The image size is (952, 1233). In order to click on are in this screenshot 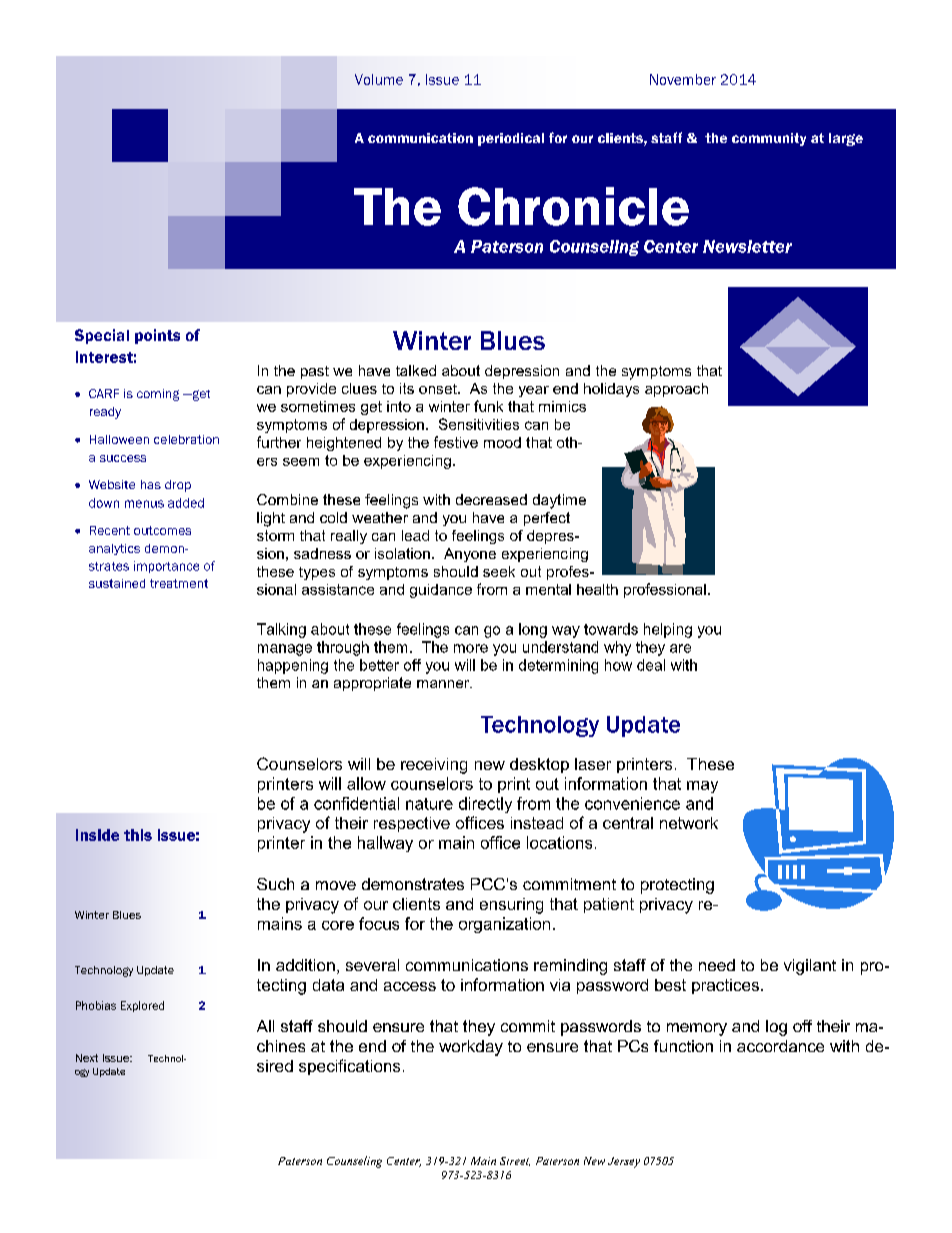, I will do `click(680, 648)`.
